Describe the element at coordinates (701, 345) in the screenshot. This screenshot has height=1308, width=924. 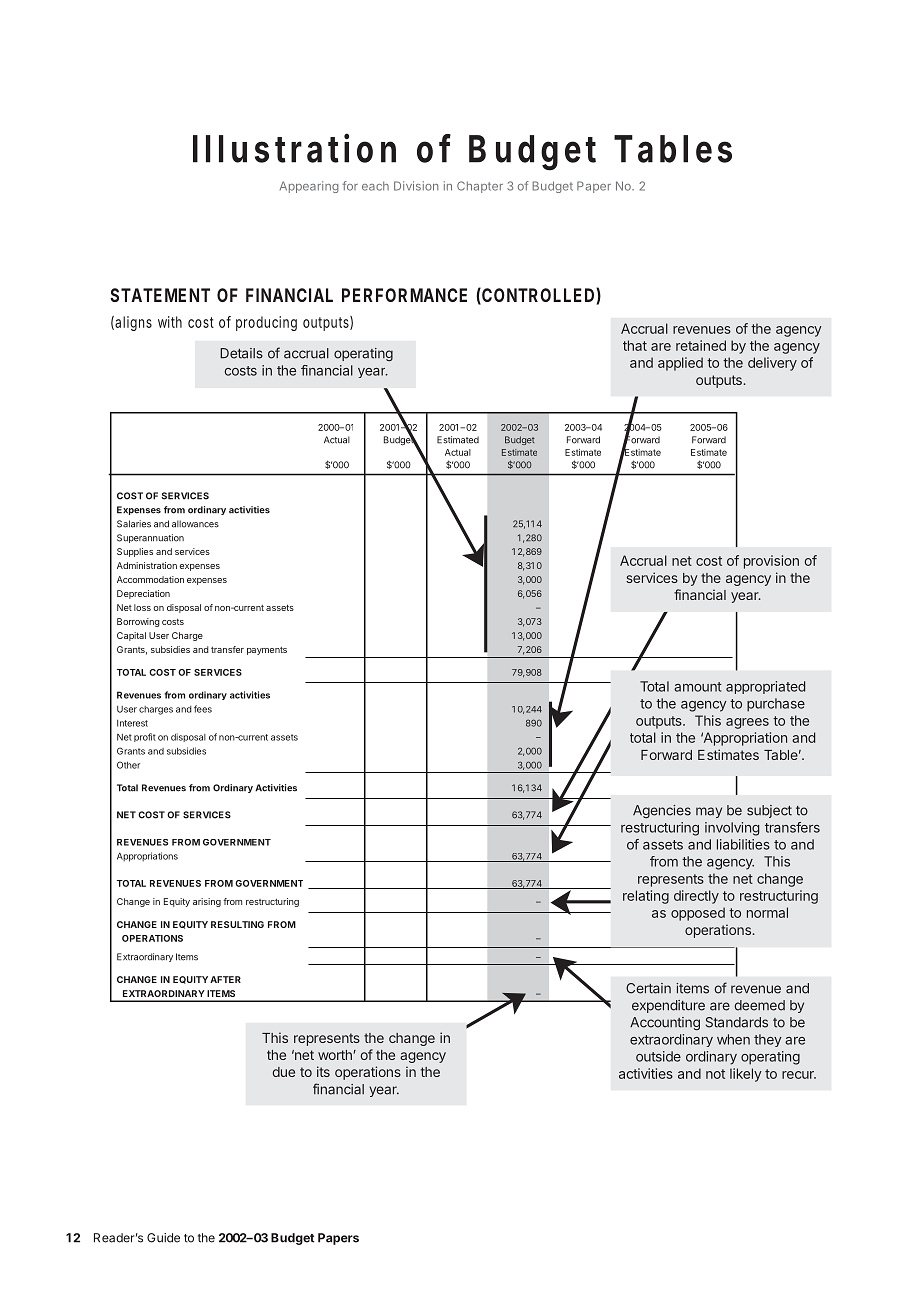
I see `retained` at that location.
